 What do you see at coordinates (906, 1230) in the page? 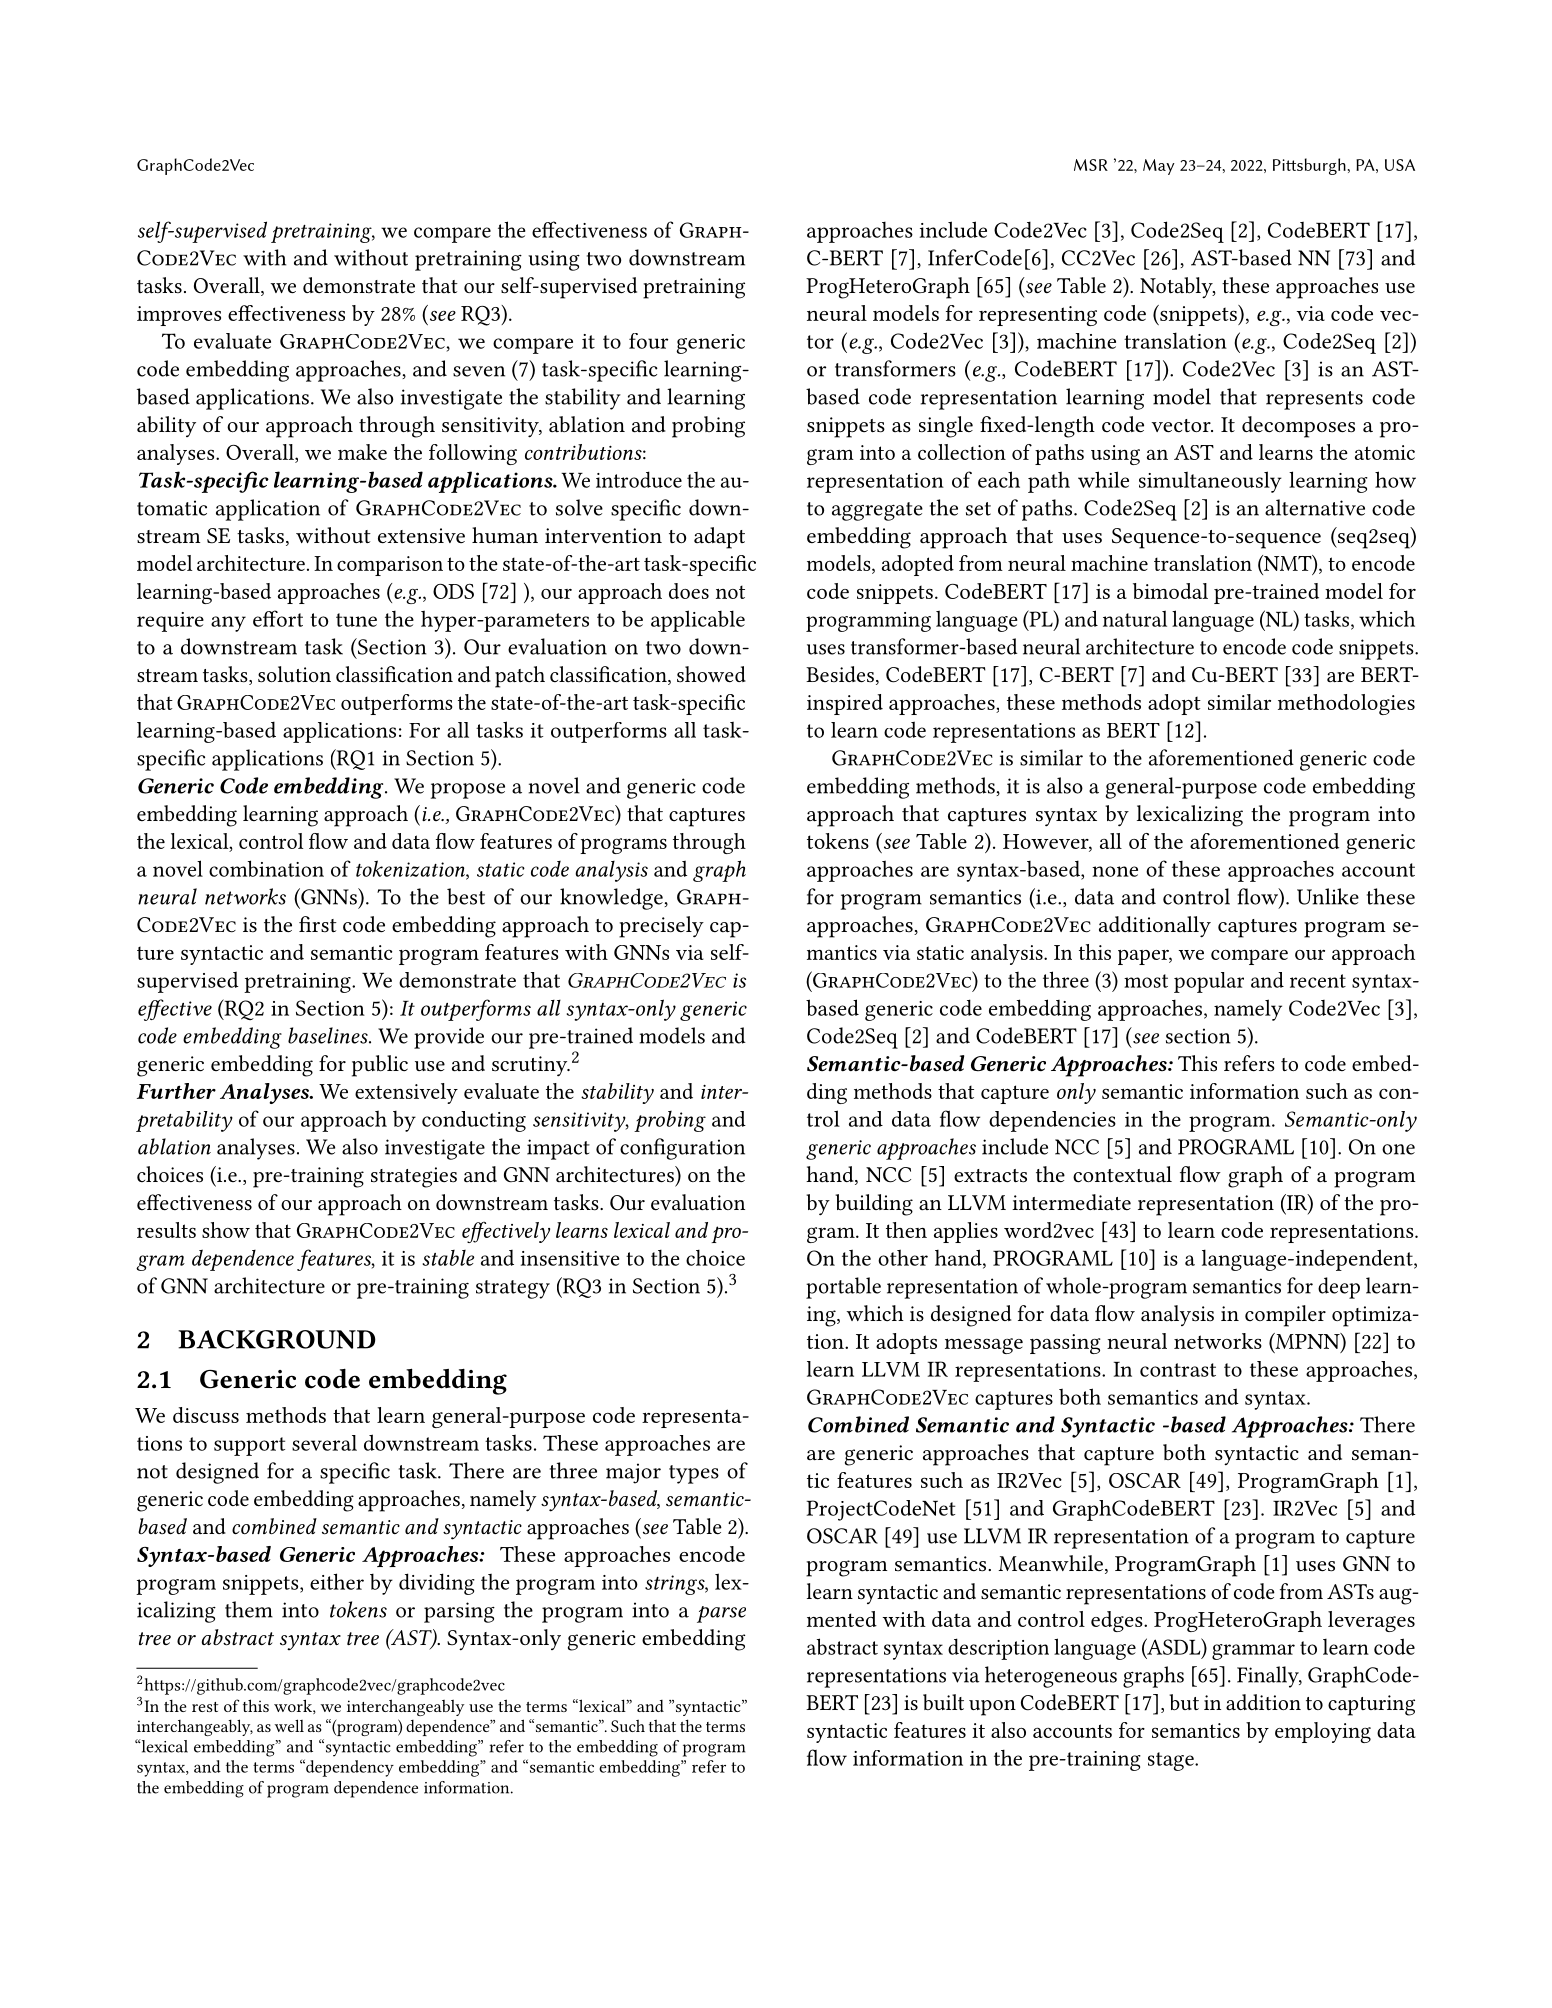
I see `then` at bounding box center [906, 1230].
